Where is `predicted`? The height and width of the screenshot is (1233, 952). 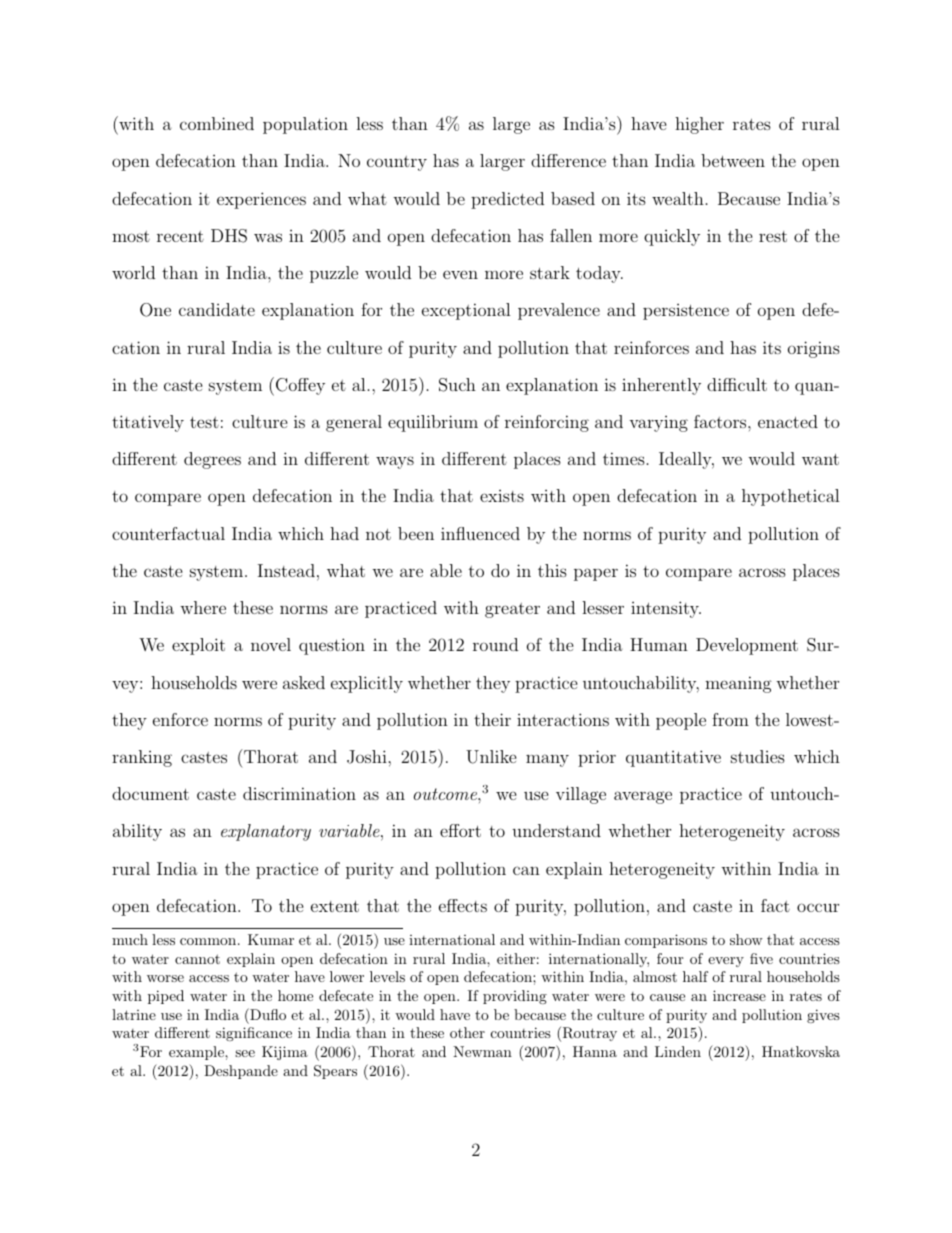 predicted is located at coordinates (507, 200).
